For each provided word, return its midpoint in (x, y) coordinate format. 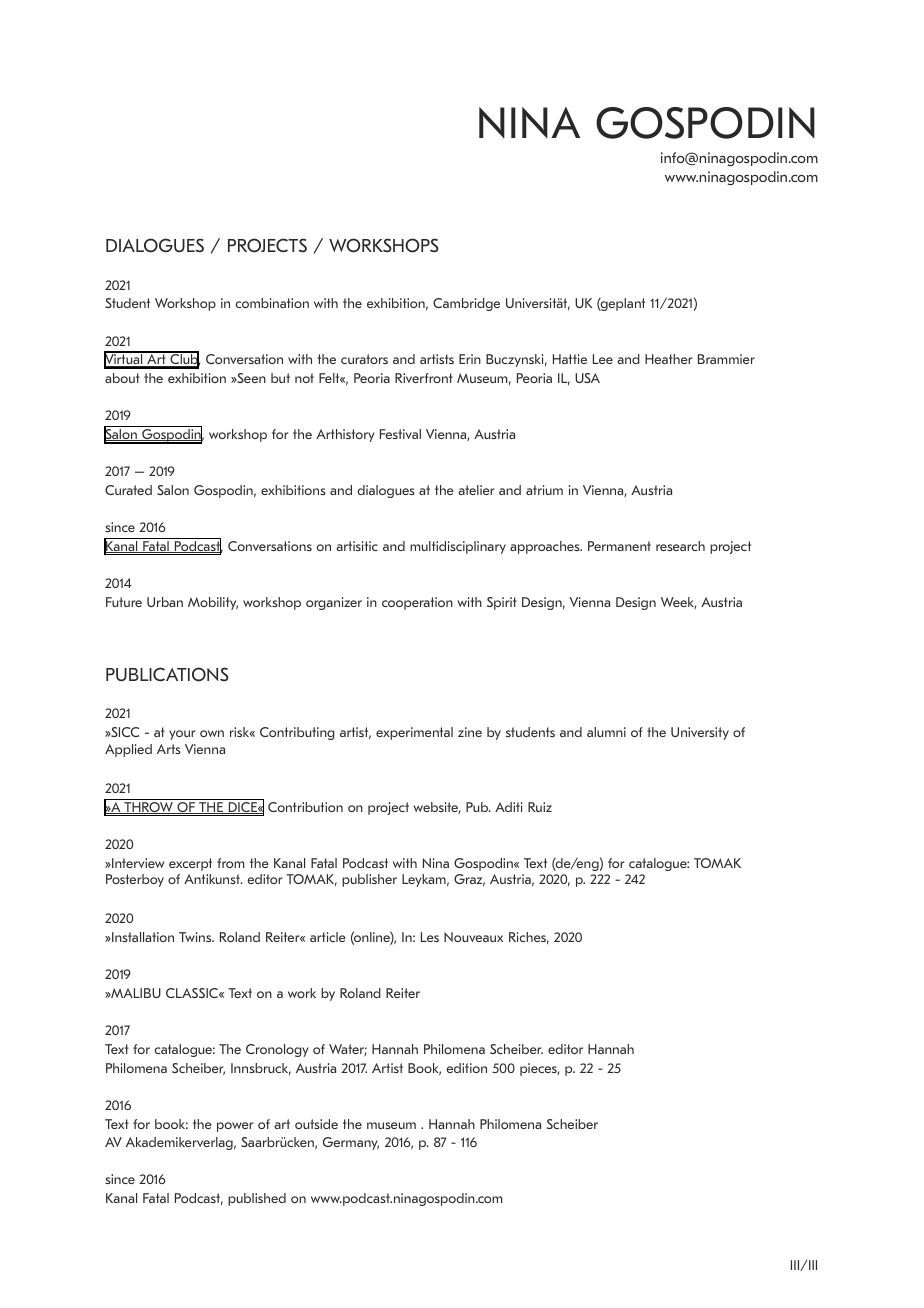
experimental (414, 733)
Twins (196, 937)
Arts (169, 749)
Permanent (619, 546)
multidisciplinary (458, 547)
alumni (606, 732)
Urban (165, 602)
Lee (603, 359)
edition (466, 1068)
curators (364, 359)
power (235, 1127)
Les (430, 937)
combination (272, 303)
